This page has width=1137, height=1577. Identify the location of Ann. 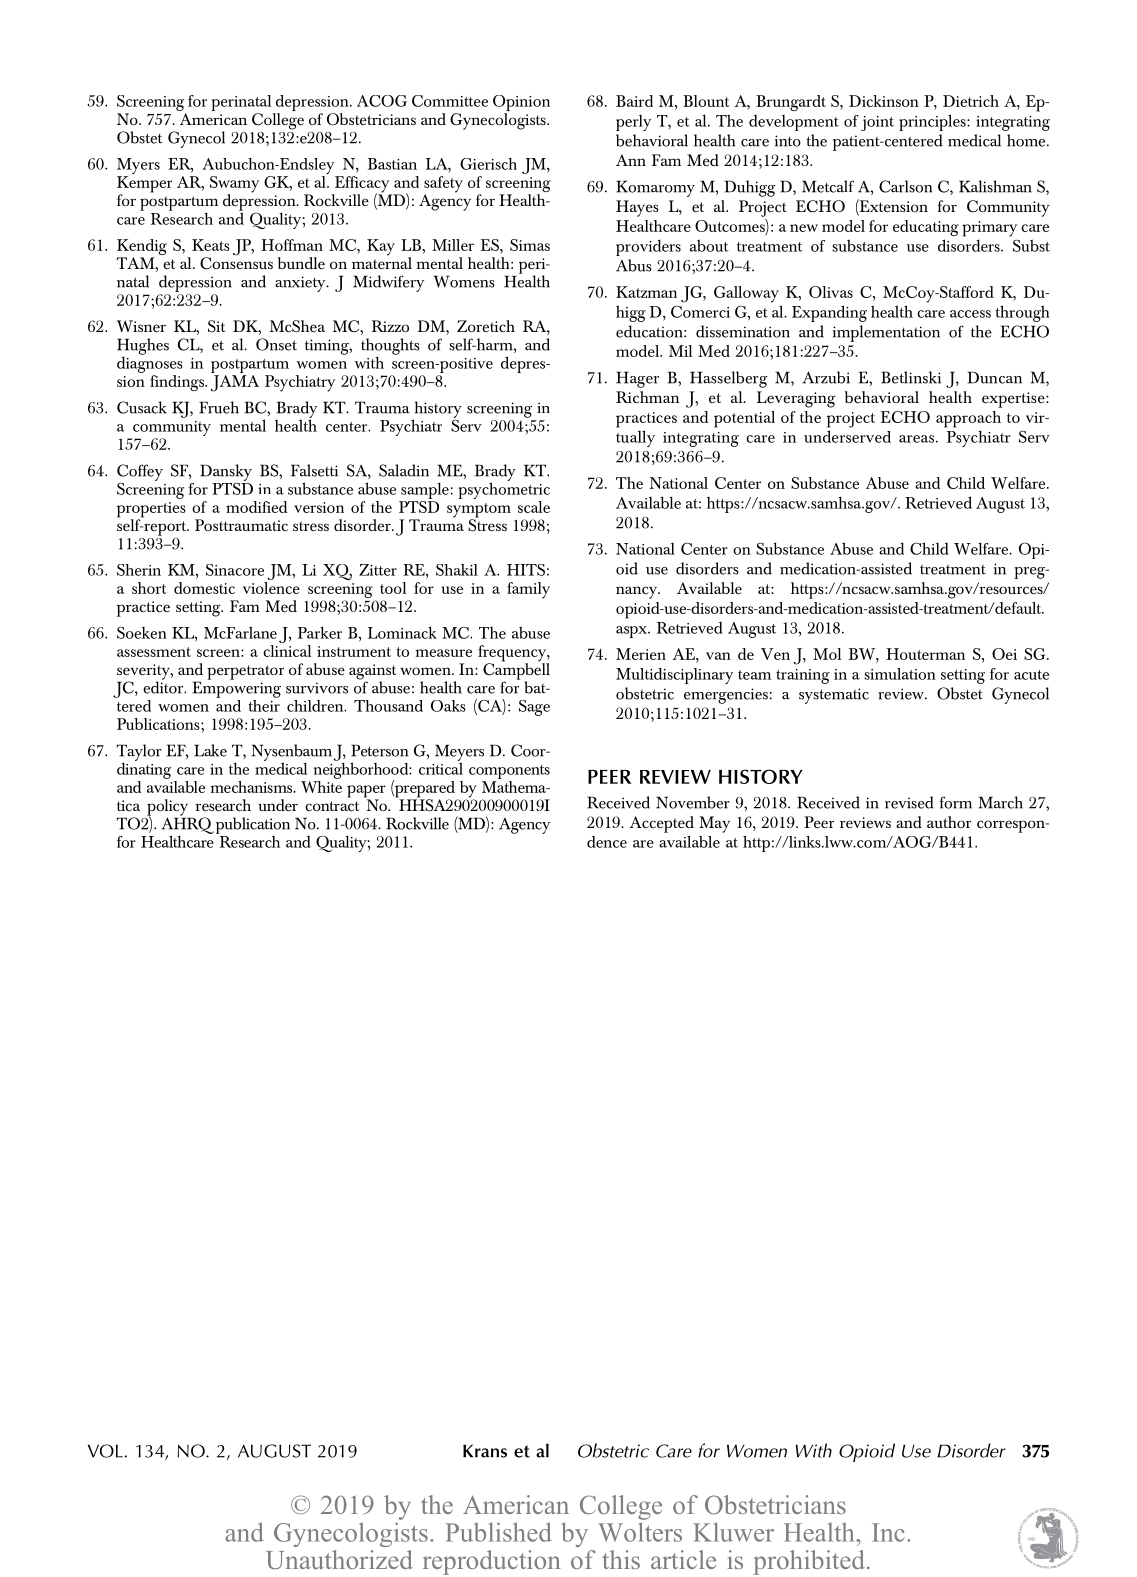
(631, 160).
